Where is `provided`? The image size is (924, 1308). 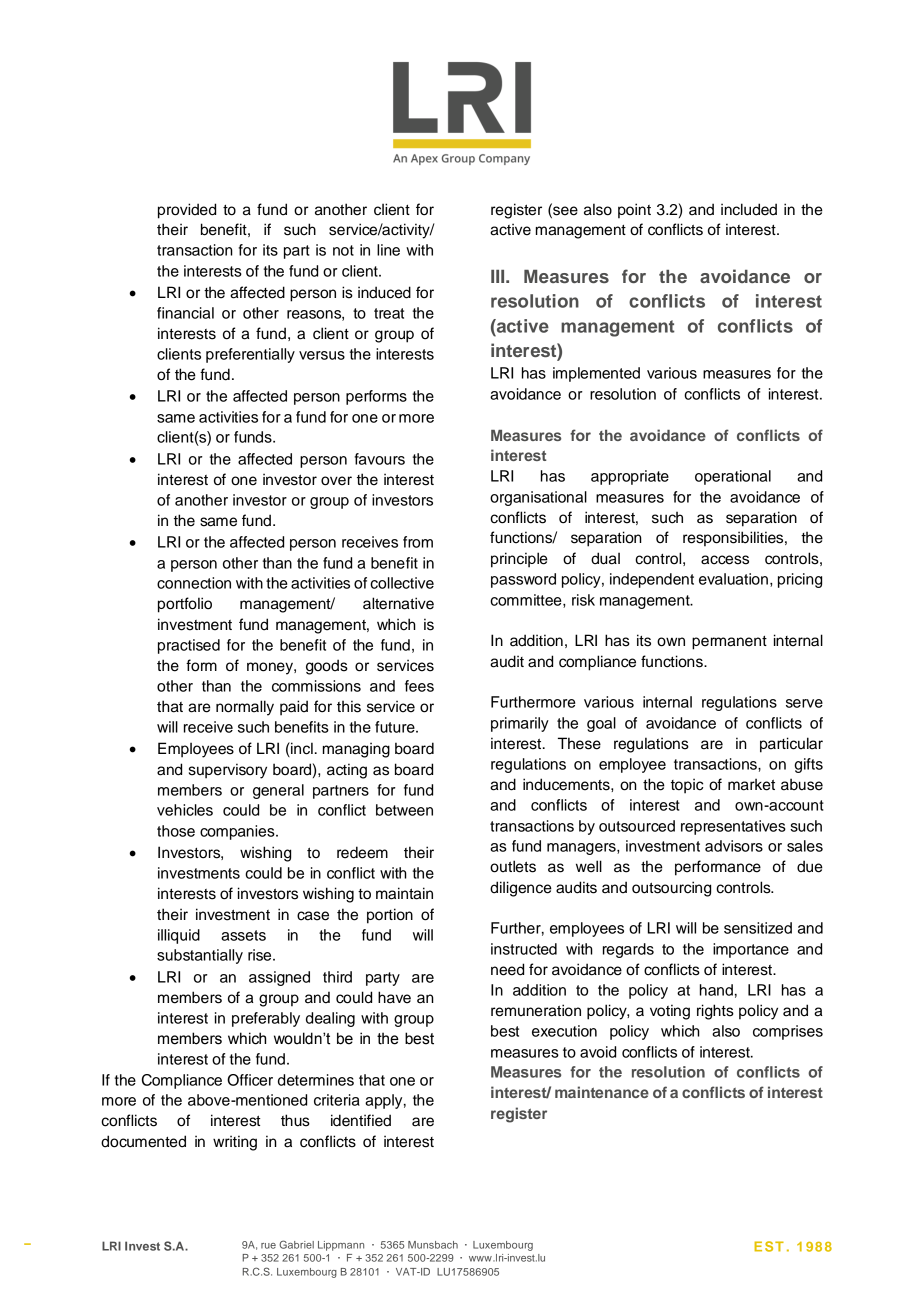
provided is located at coordinates (187, 211).
